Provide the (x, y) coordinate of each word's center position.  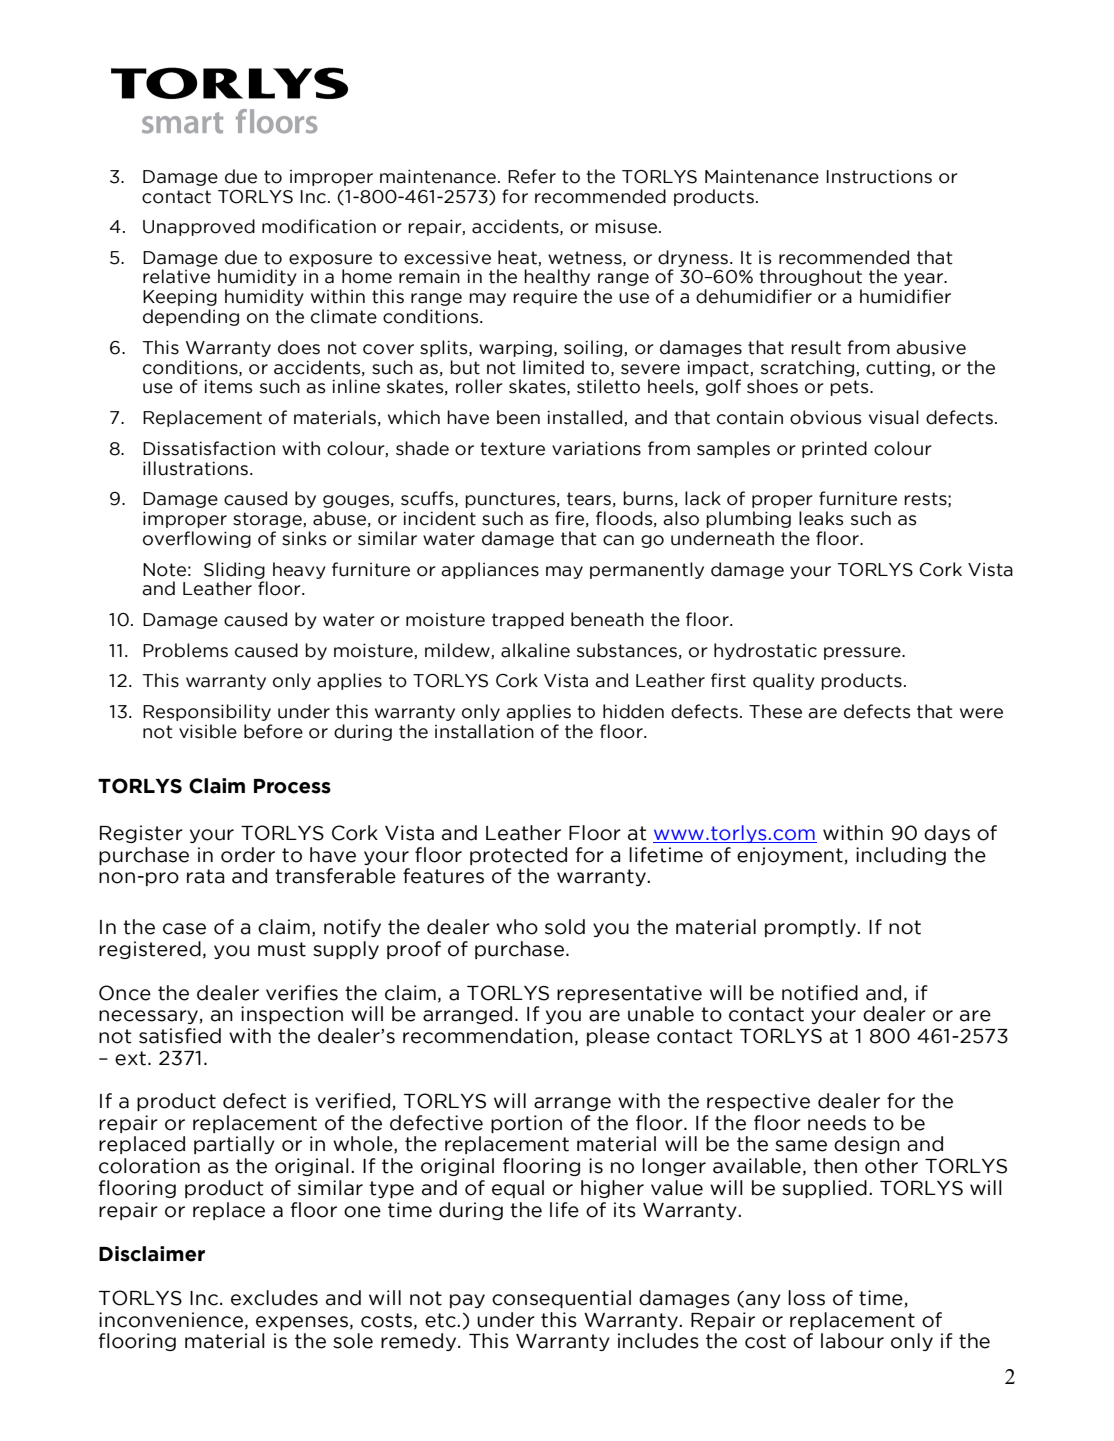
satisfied (180, 1036)
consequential (561, 1299)
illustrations (195, 468)
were (981, 713)
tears (589, 499)
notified (820, 993)
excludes (274, 1298)
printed (834, 449)
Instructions (879, 177)
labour (852, 1341)
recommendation (488, 1036)
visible (208, 731)
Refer (532, 176)
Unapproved (199, 227)
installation (484, 731)
